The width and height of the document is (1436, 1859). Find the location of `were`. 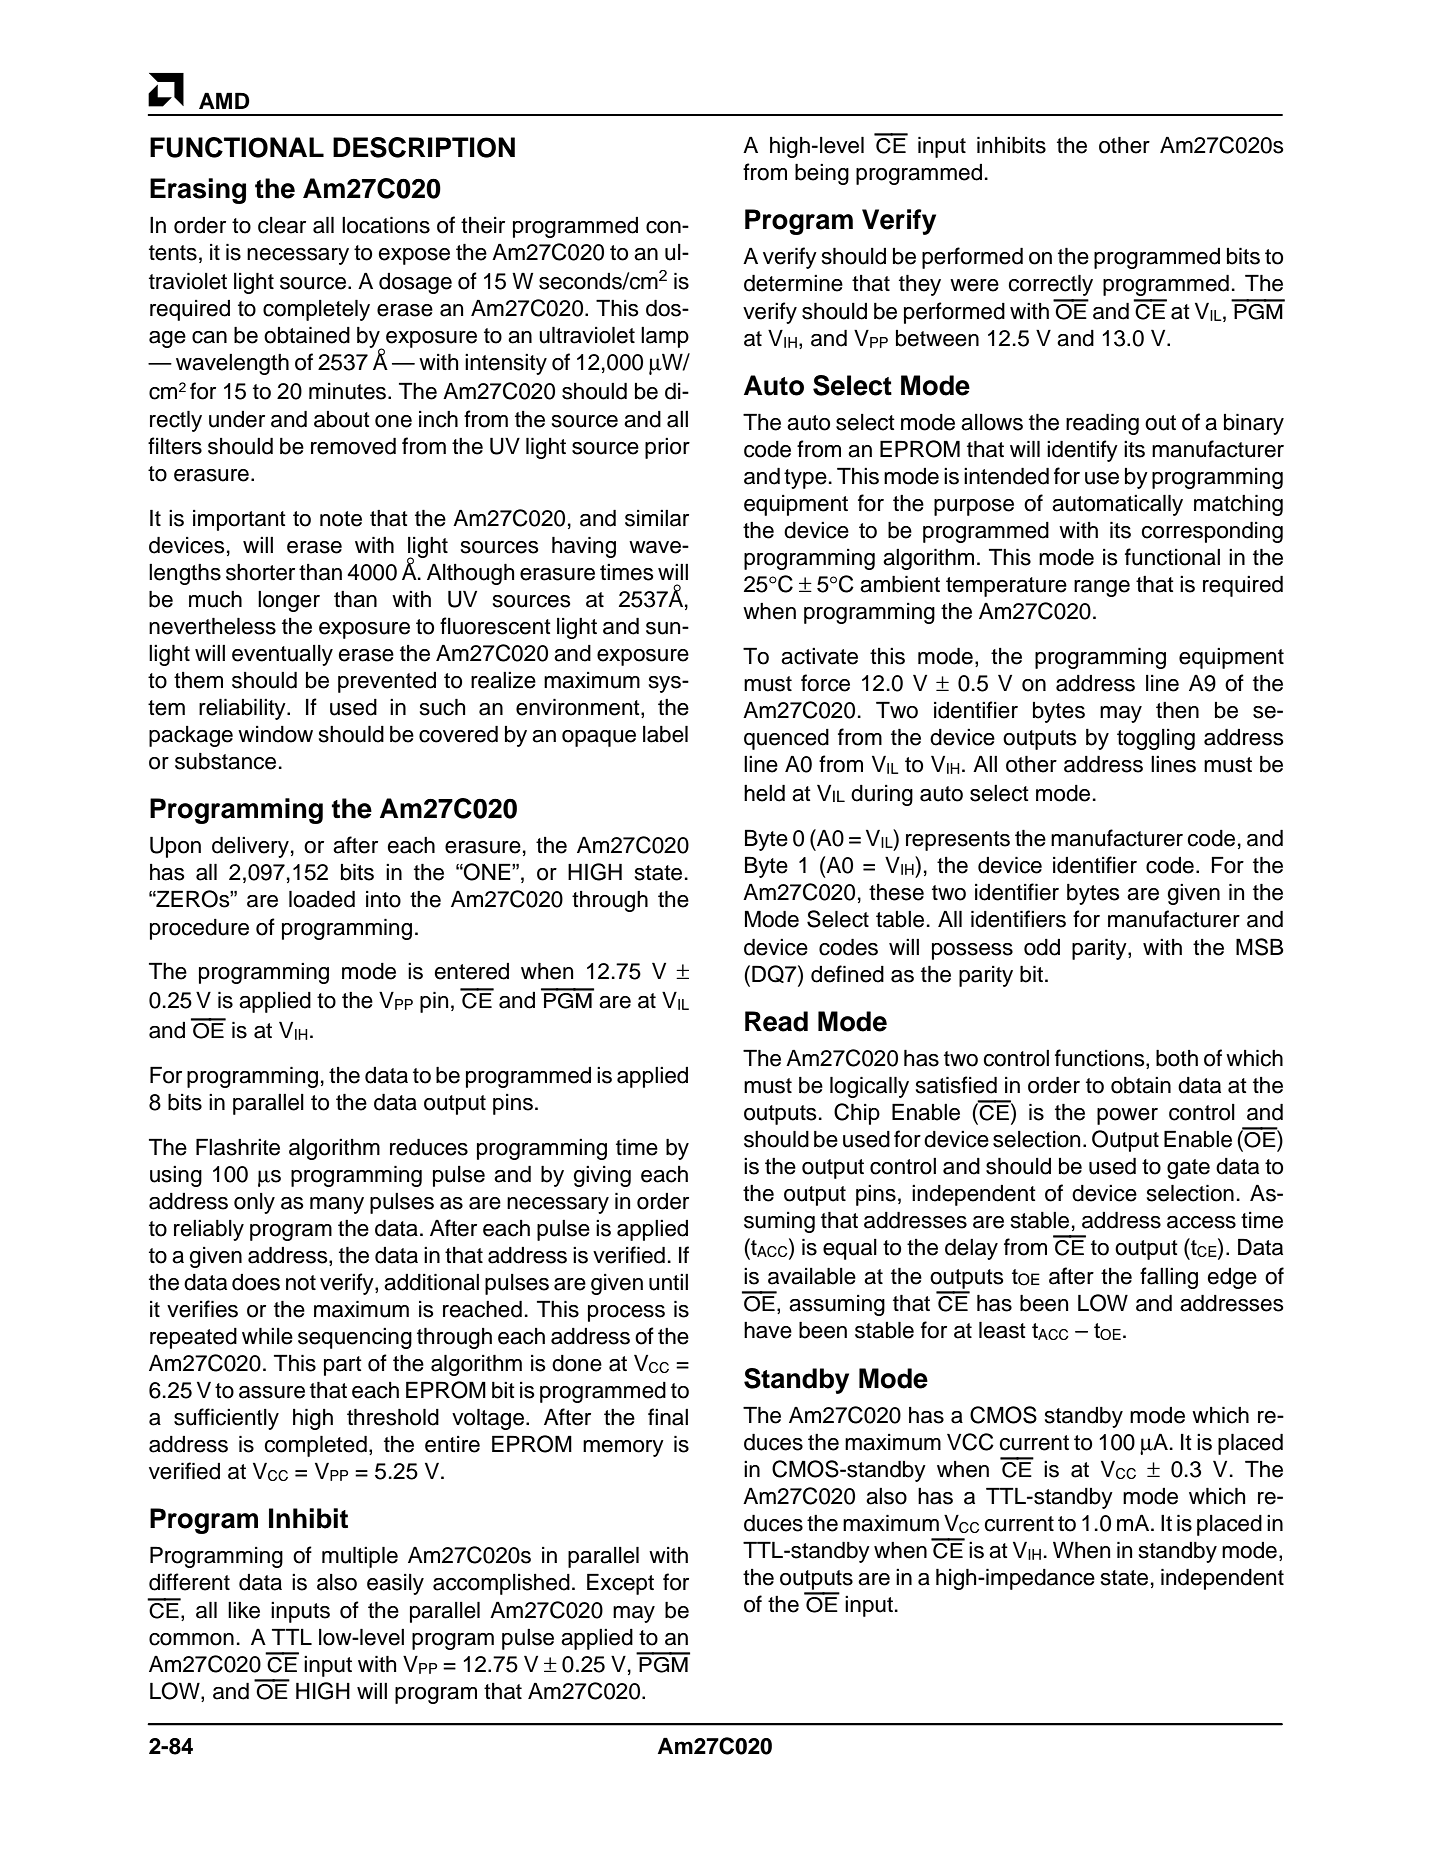

were is located at coordinates (974, 285).
